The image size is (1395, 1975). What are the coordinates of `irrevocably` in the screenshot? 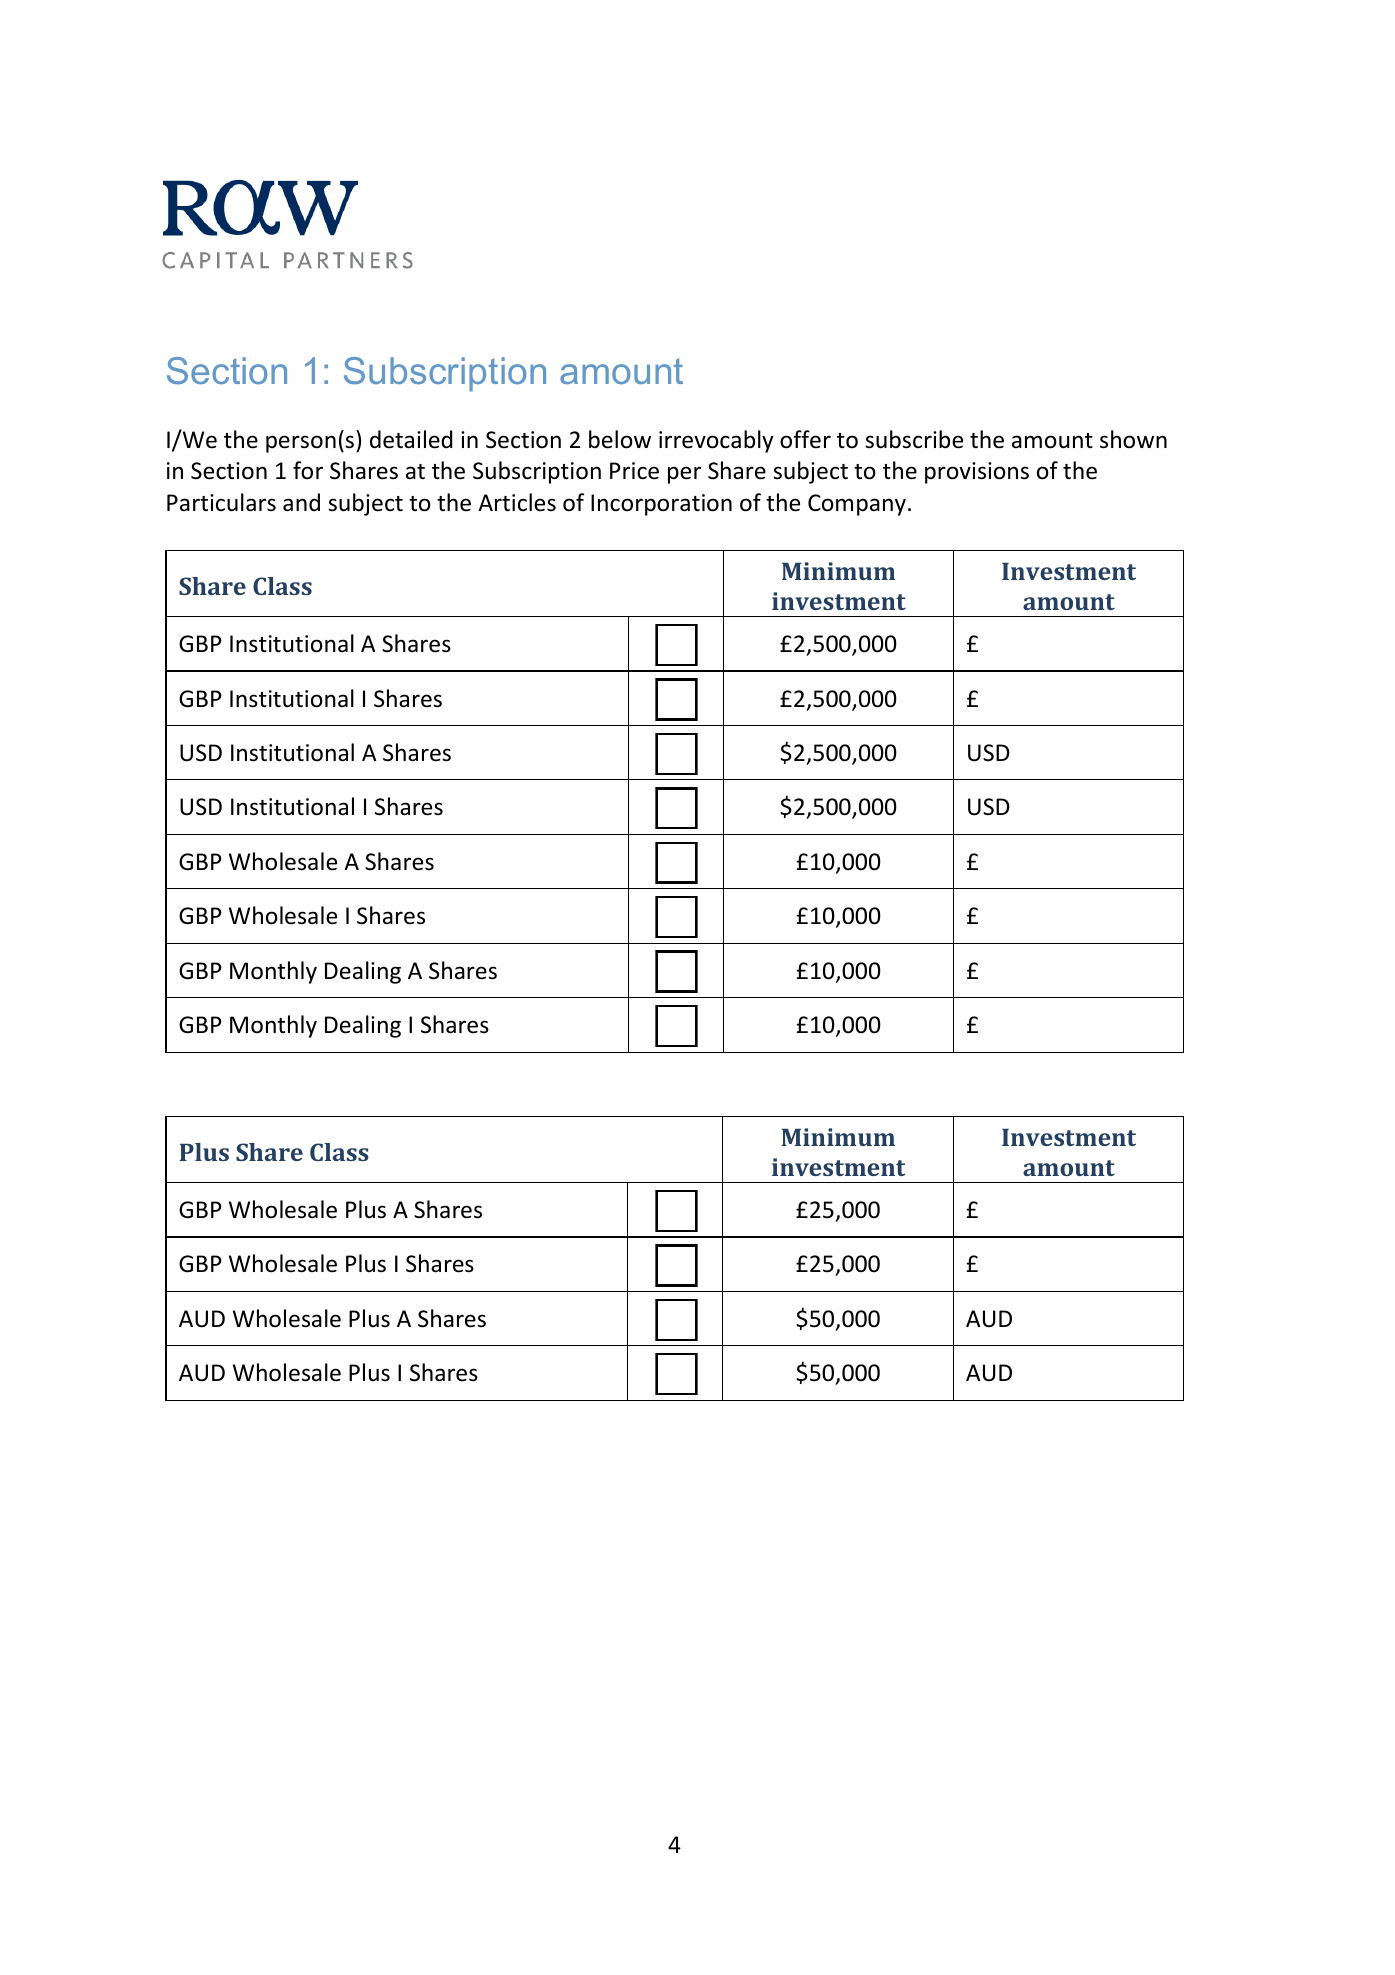 It's located at (716, 441).
